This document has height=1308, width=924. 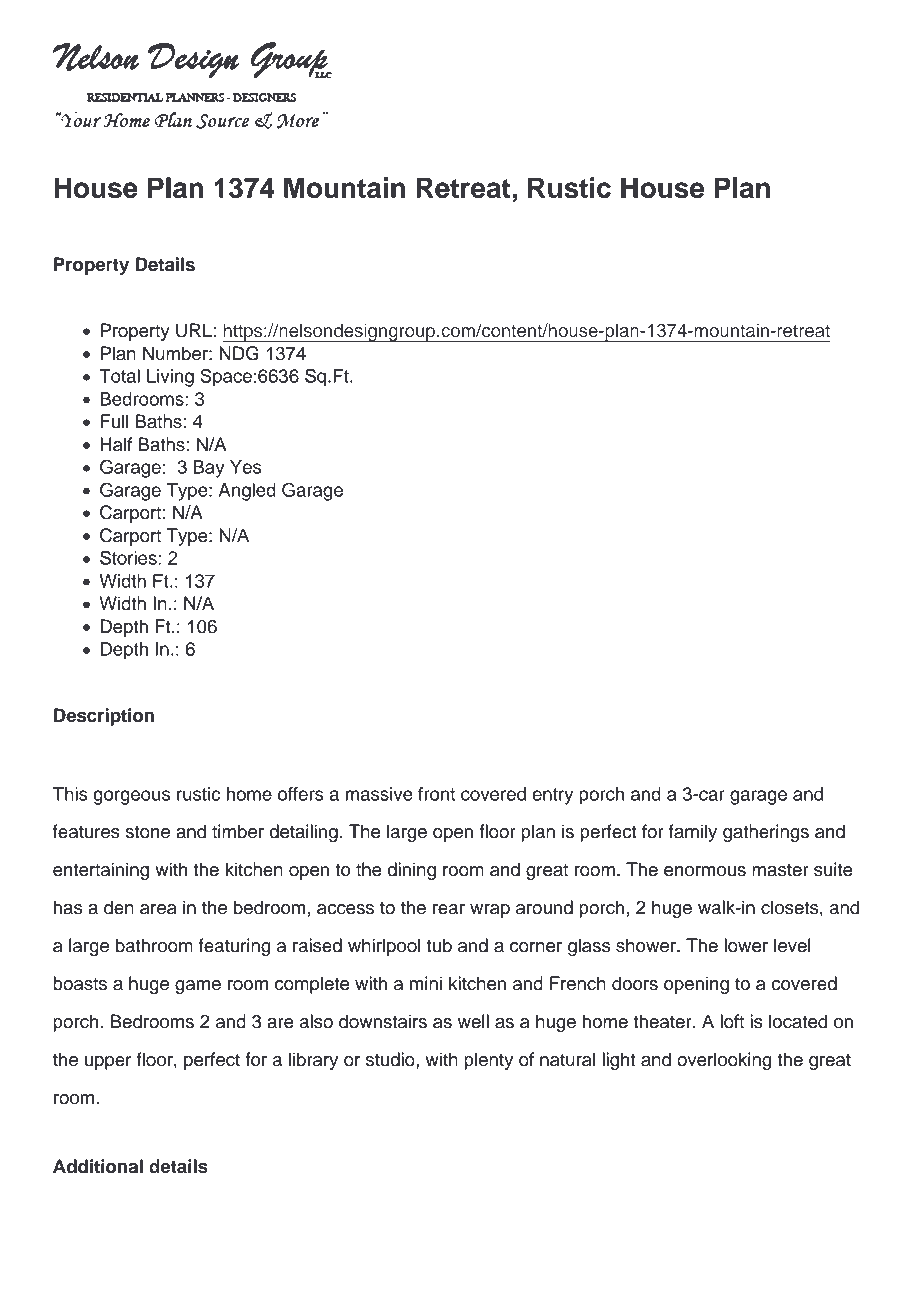 What do you see at coordinates (436, 794) in the document?
I see `front` at bounding box center [436, 794].
